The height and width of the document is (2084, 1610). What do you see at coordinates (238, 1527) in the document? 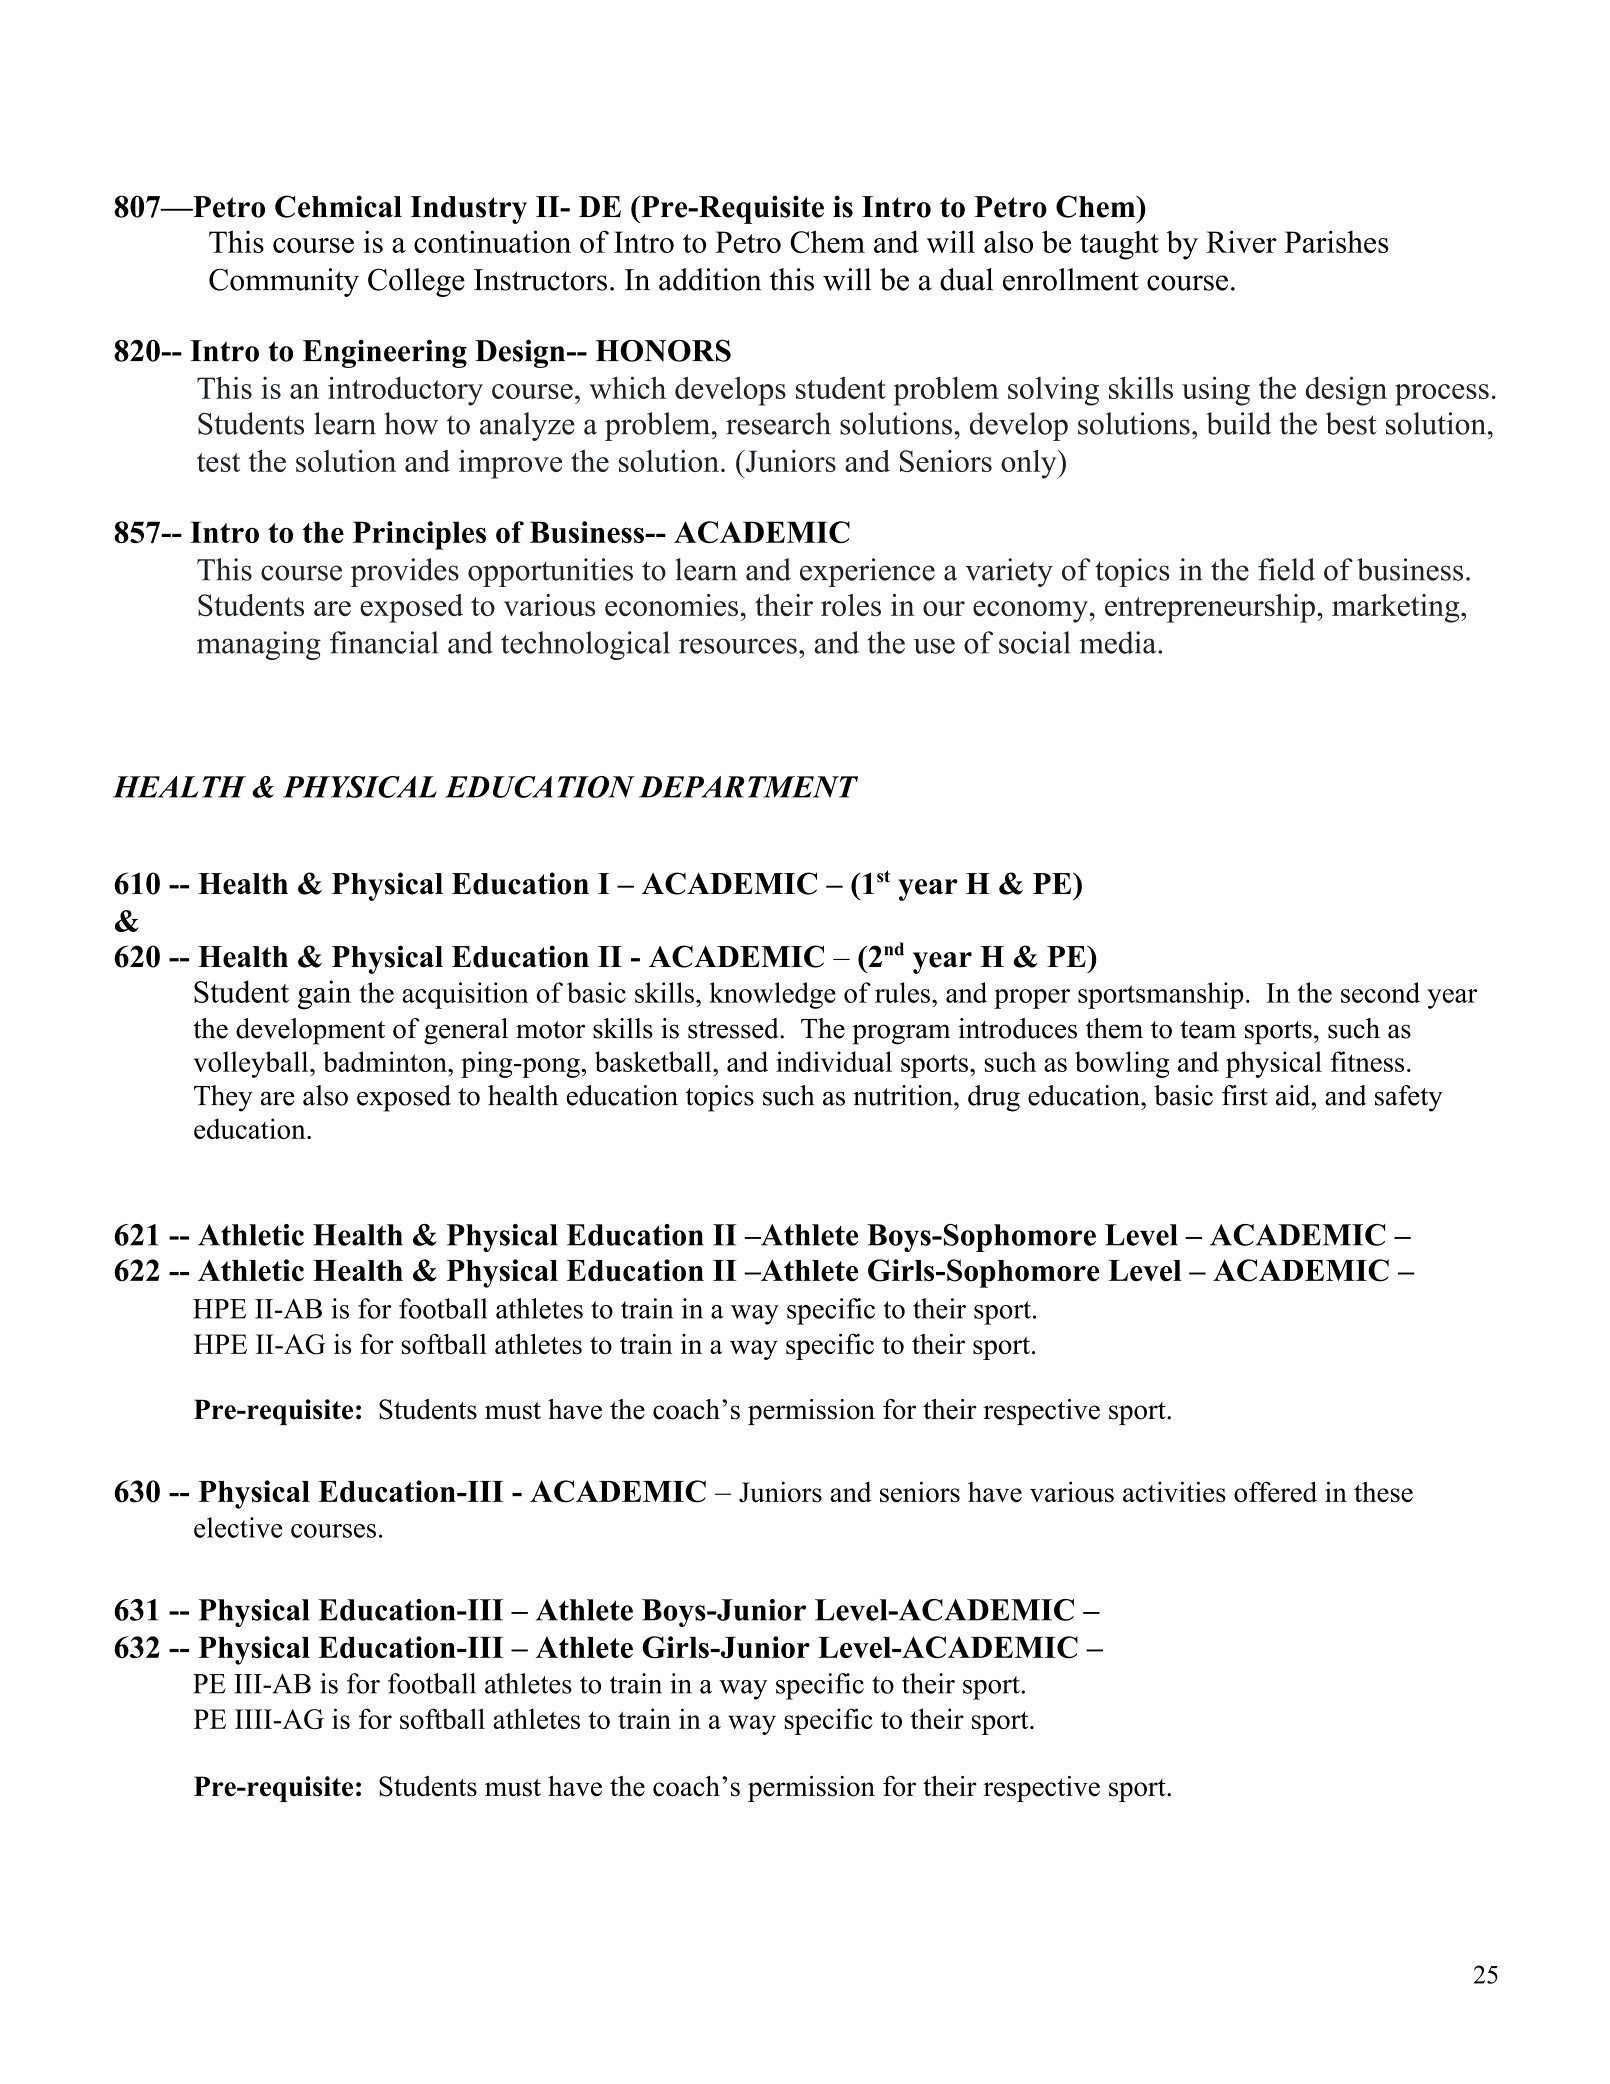
I see `elective` at bounding box center [238, 1527].
